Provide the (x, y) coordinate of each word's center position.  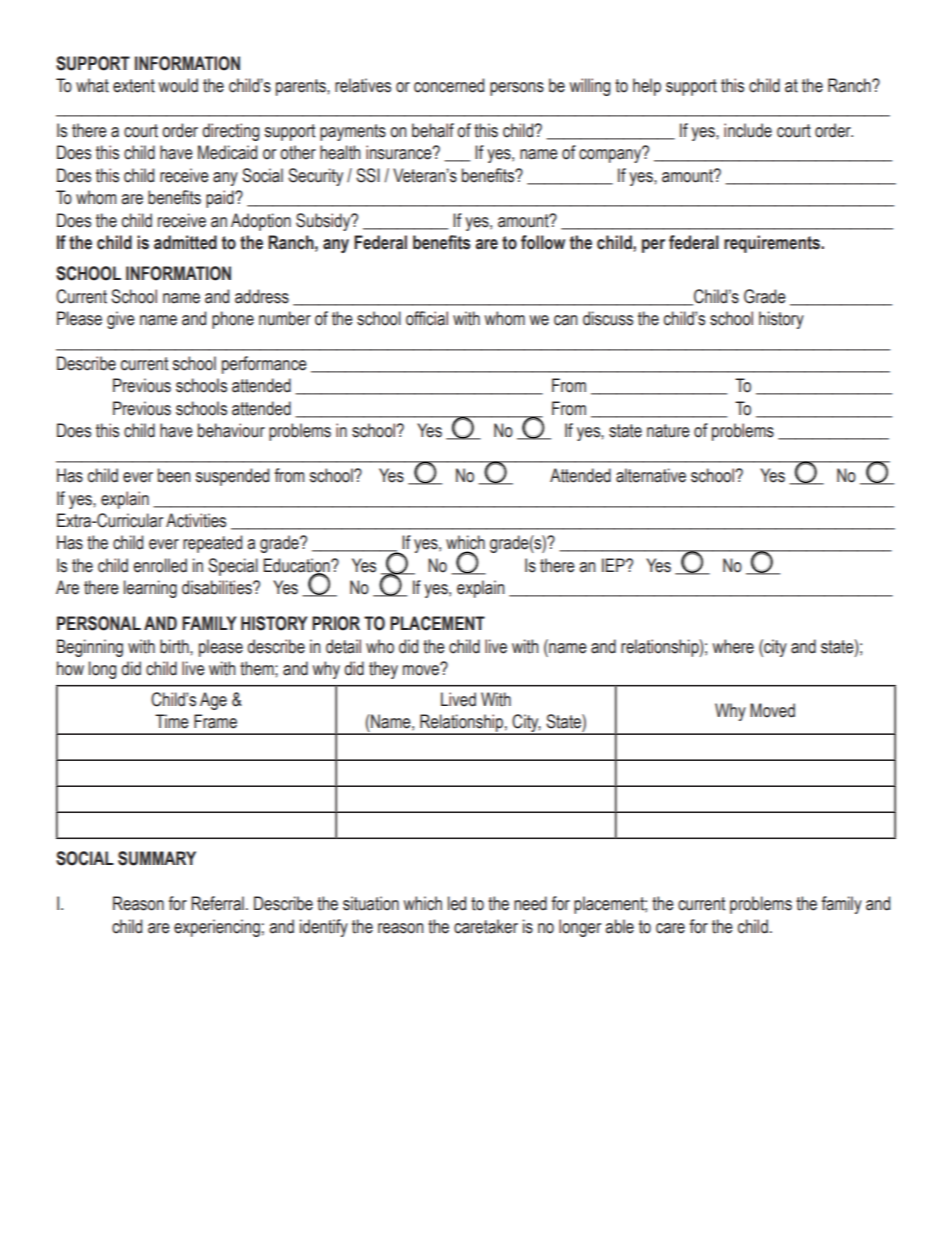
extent (134, 86)
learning (150, 589)
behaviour (231, 430)
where (733, 646)
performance (264, 365)
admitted (185, 242)
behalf (433, 130)
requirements (773, 244)
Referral (217, 903)
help (647, 87)
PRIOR (336, 623)
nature (668, 431)
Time (172, 721)
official (427, 318)
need (530, 903)
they (383, 670)
